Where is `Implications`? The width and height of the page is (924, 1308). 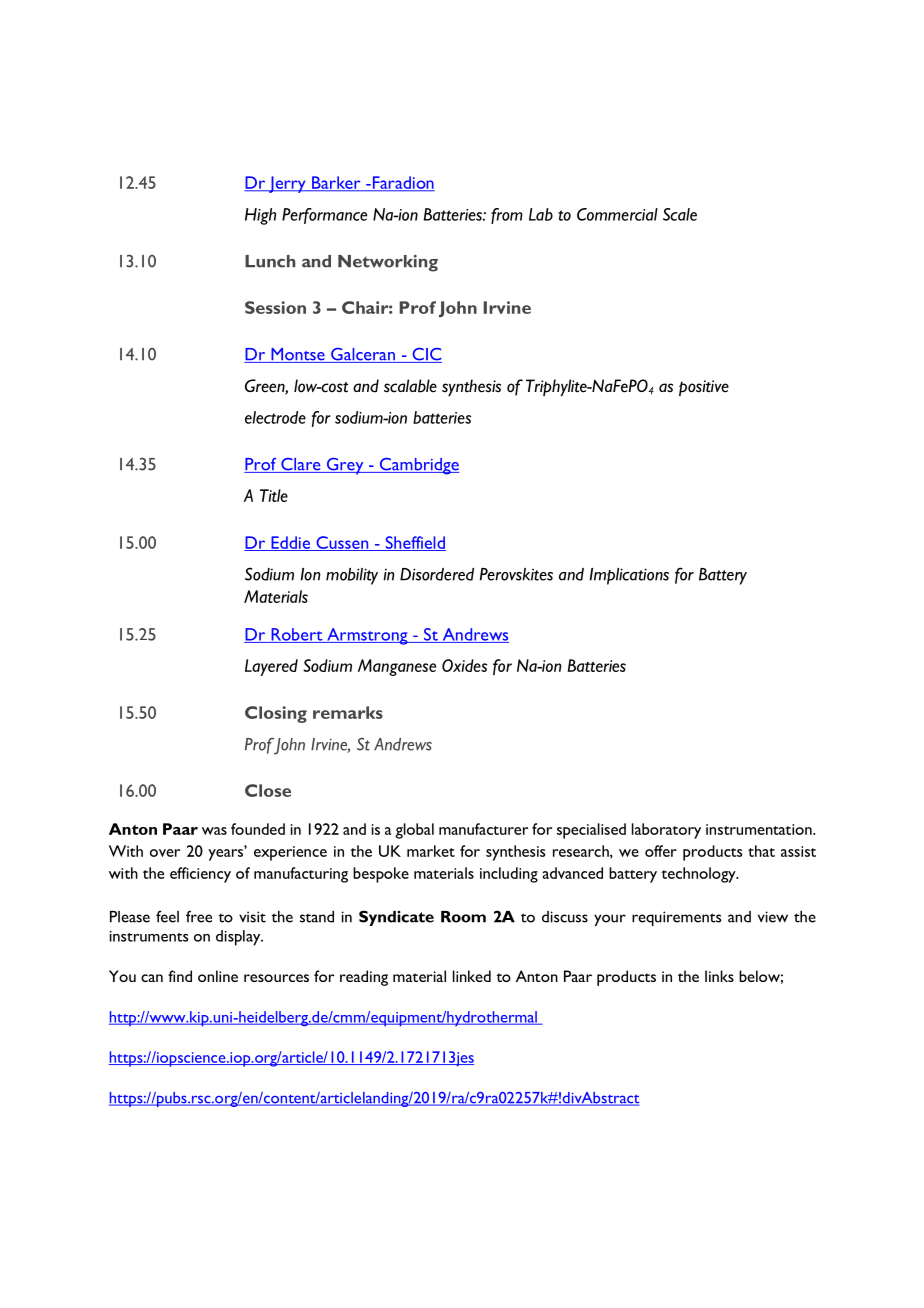
Implications is located at coordinates (629, 576).
